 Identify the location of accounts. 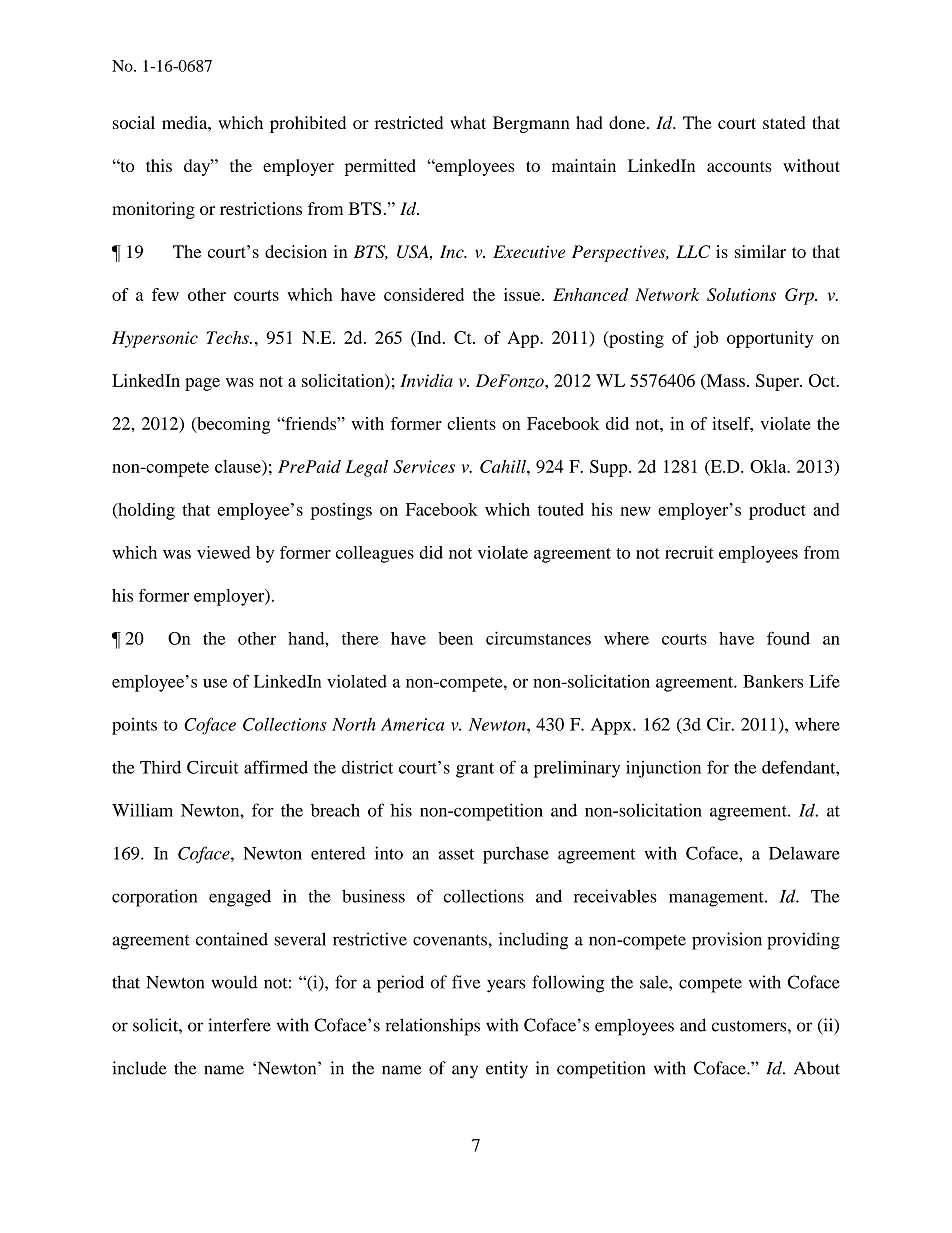
(739, 166).
